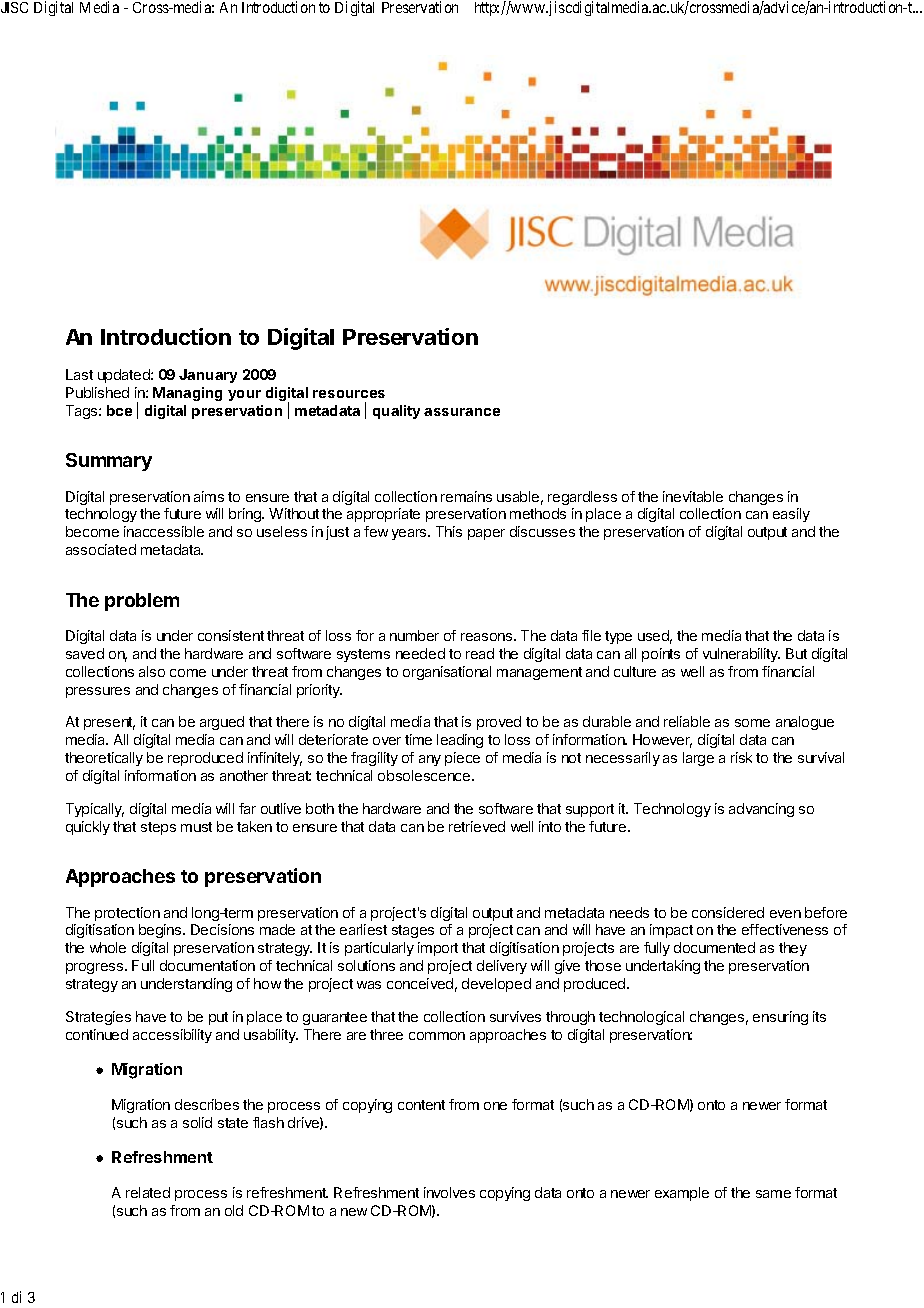  I want to click on same, so click(773, 1194).
